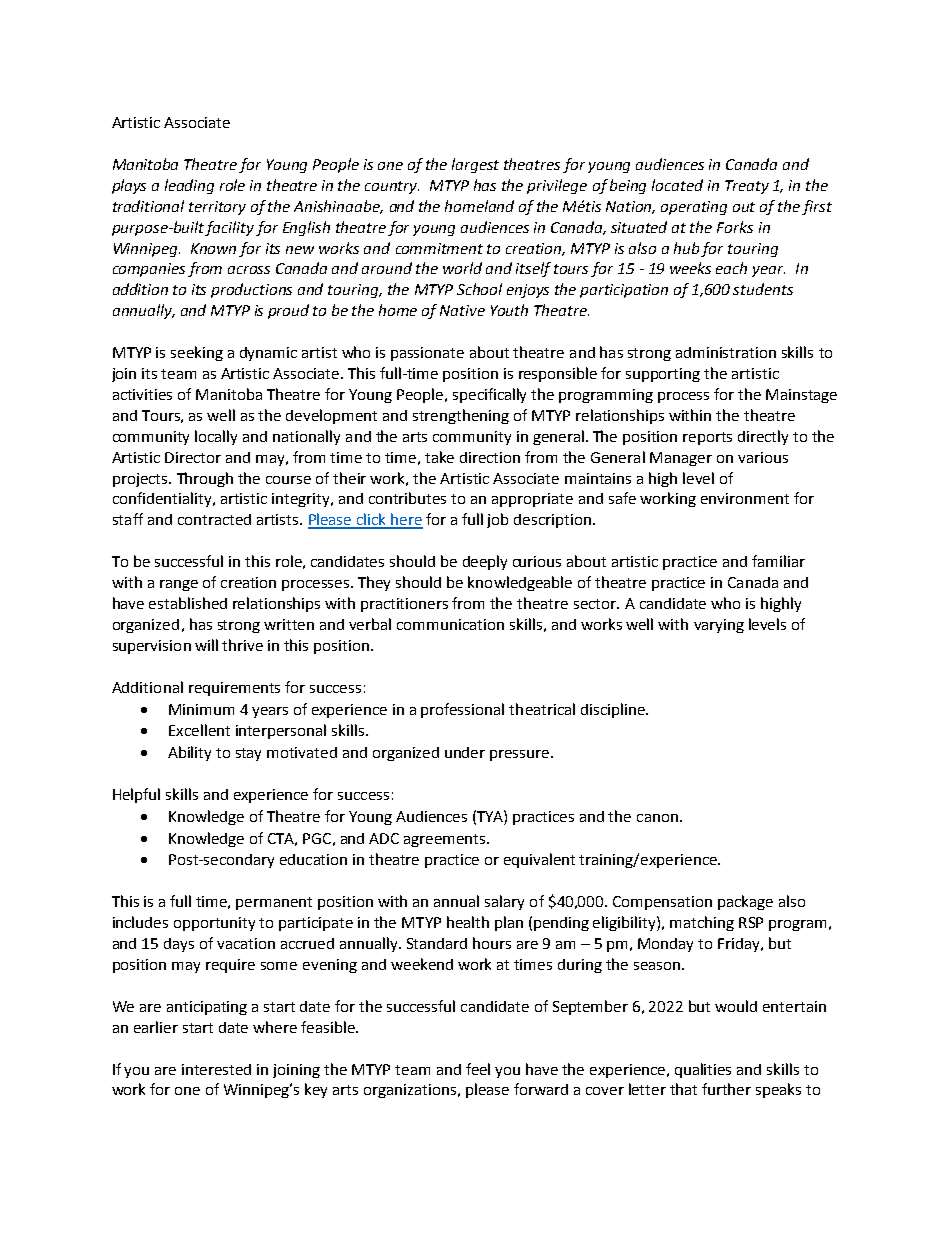 This screenshot has width=952, height=1233. Describe the element at coordinates (747, 187) in the screenshot. I see `Treaty` at that location.
